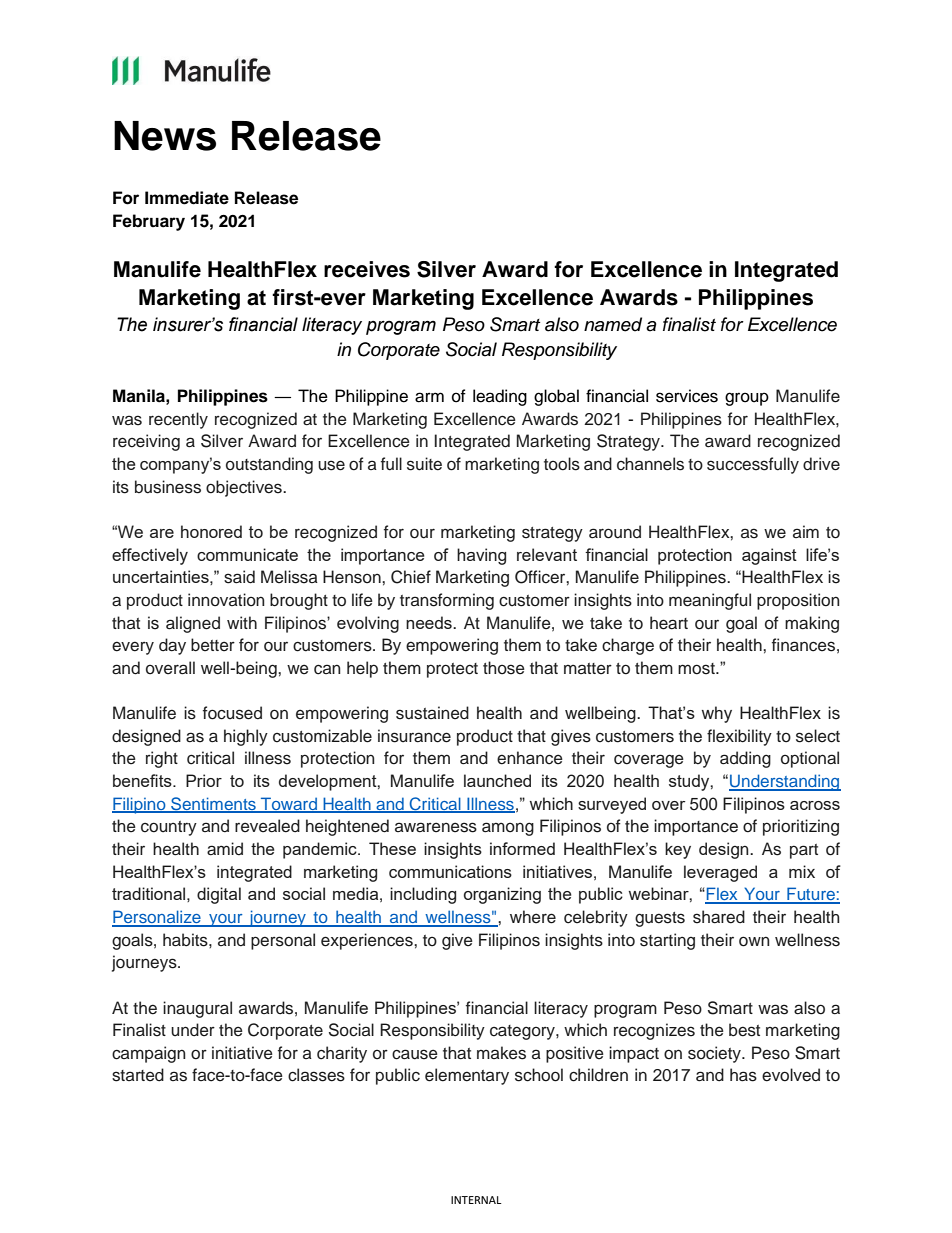 This page has width=952, height=1233. Describe the element at coordinates (138, 1075) in the page. I see `started` at that location.
